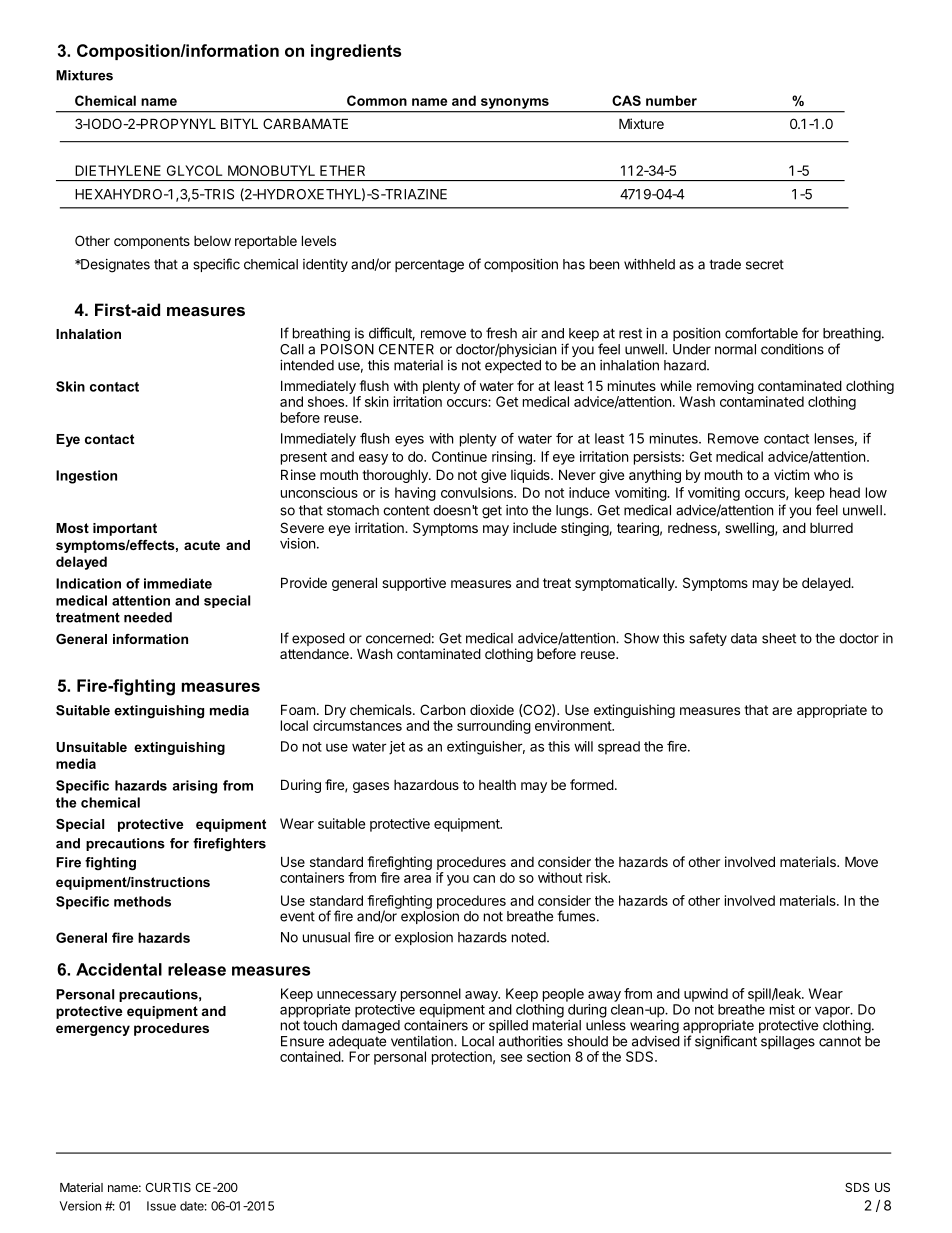 Image resolution: width=952 pixels, height=1233 pixels. I want to click on CURTIS, so click(168, 1187).
